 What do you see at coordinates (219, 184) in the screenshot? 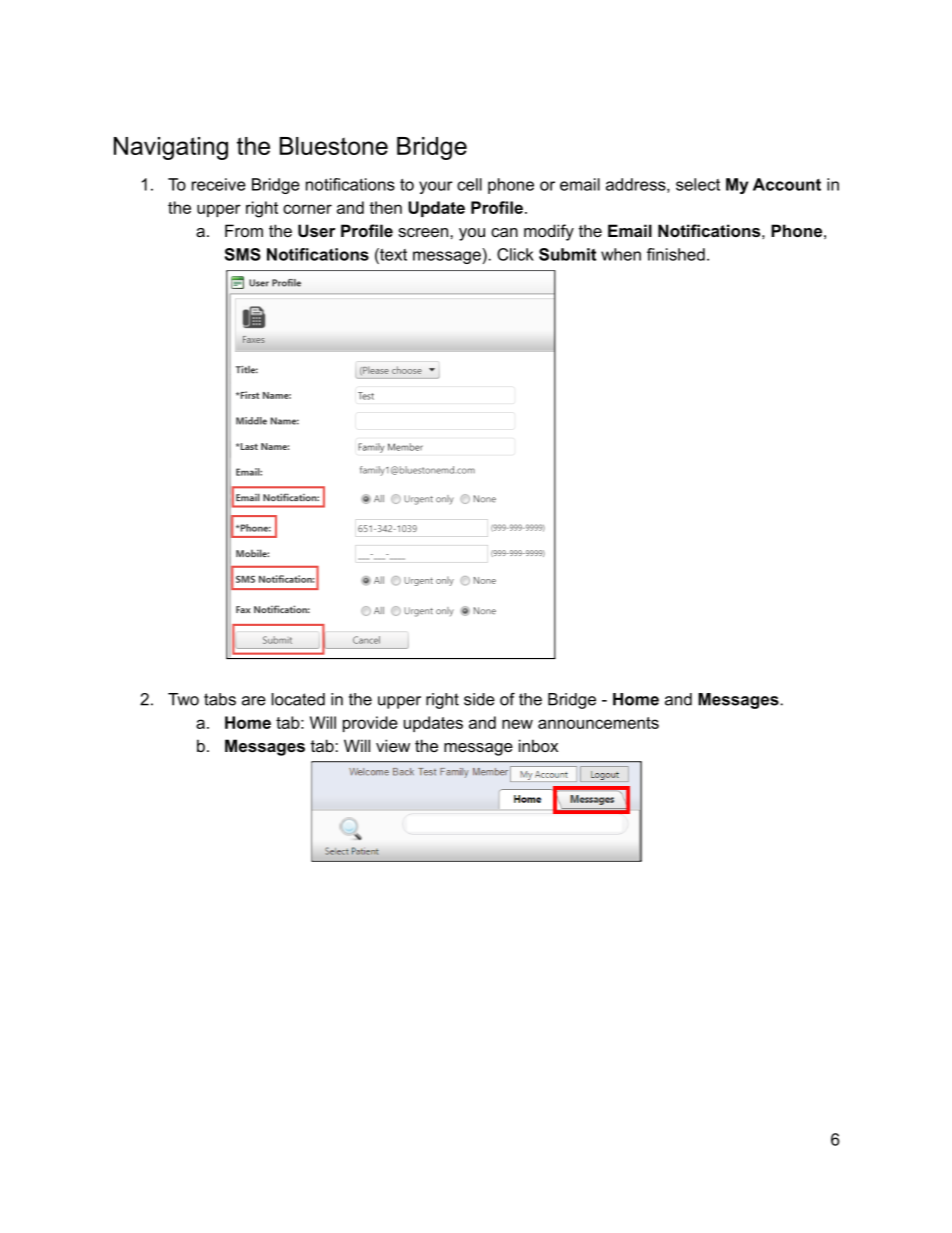
I see `receive` at bounding box center [219, 184].
